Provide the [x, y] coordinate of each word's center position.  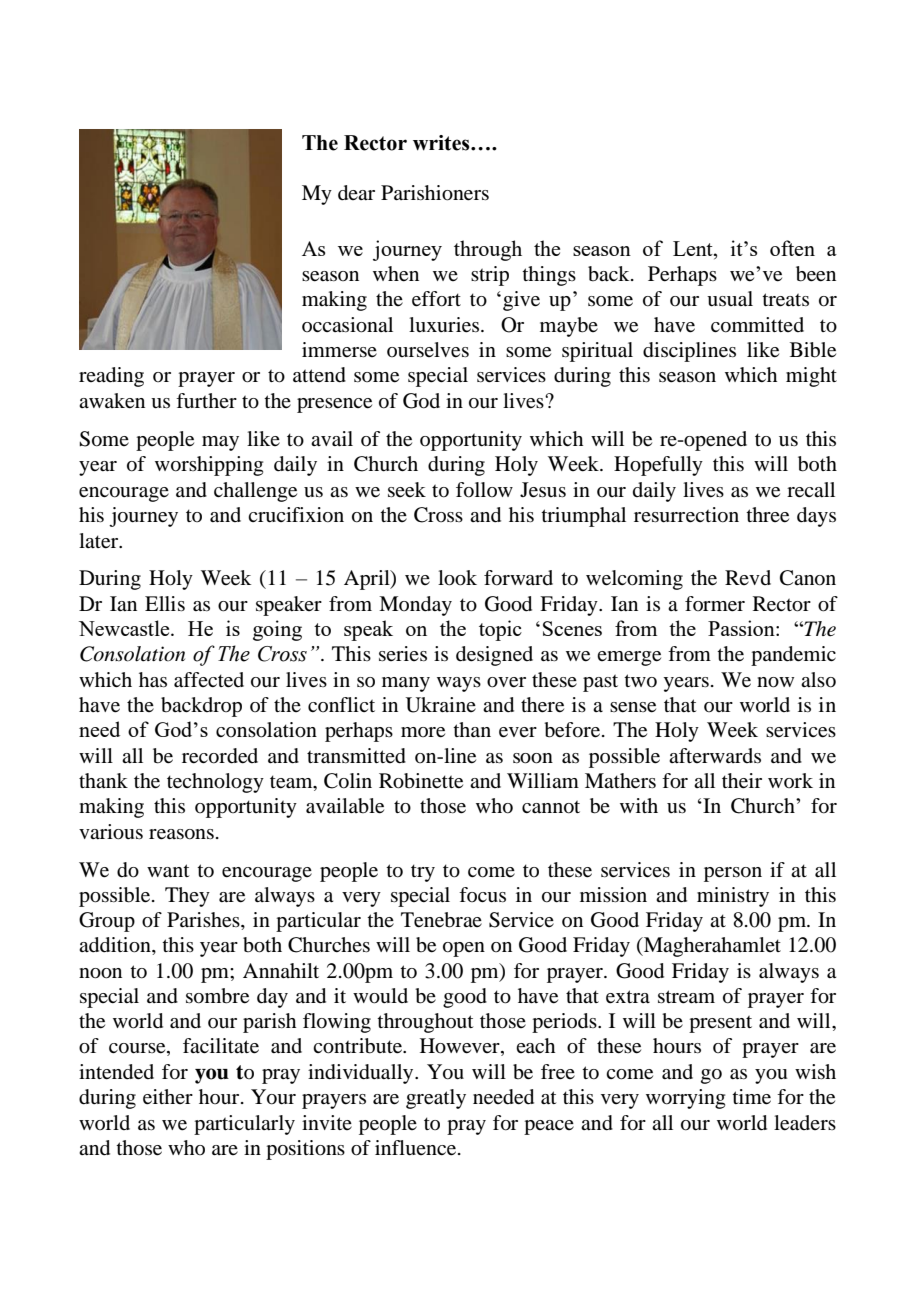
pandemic [793, 656]
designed [494, 656]
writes [442, 143]
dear [356, 193]
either [168, 1097]
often [792, 248]
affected [209, 680]
